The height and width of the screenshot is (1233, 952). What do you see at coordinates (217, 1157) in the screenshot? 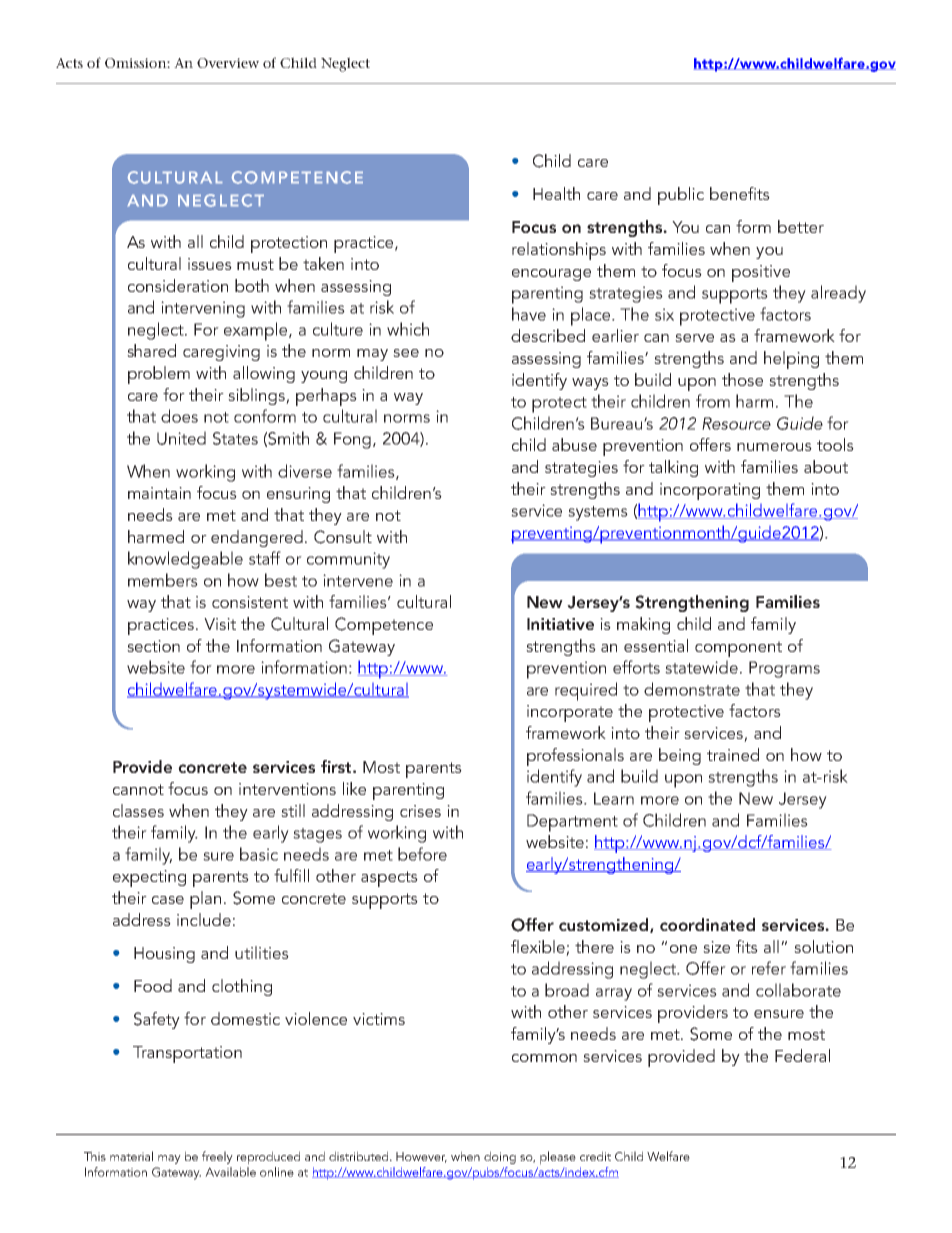
I see `freely` at bounding box center [217, 1157].
